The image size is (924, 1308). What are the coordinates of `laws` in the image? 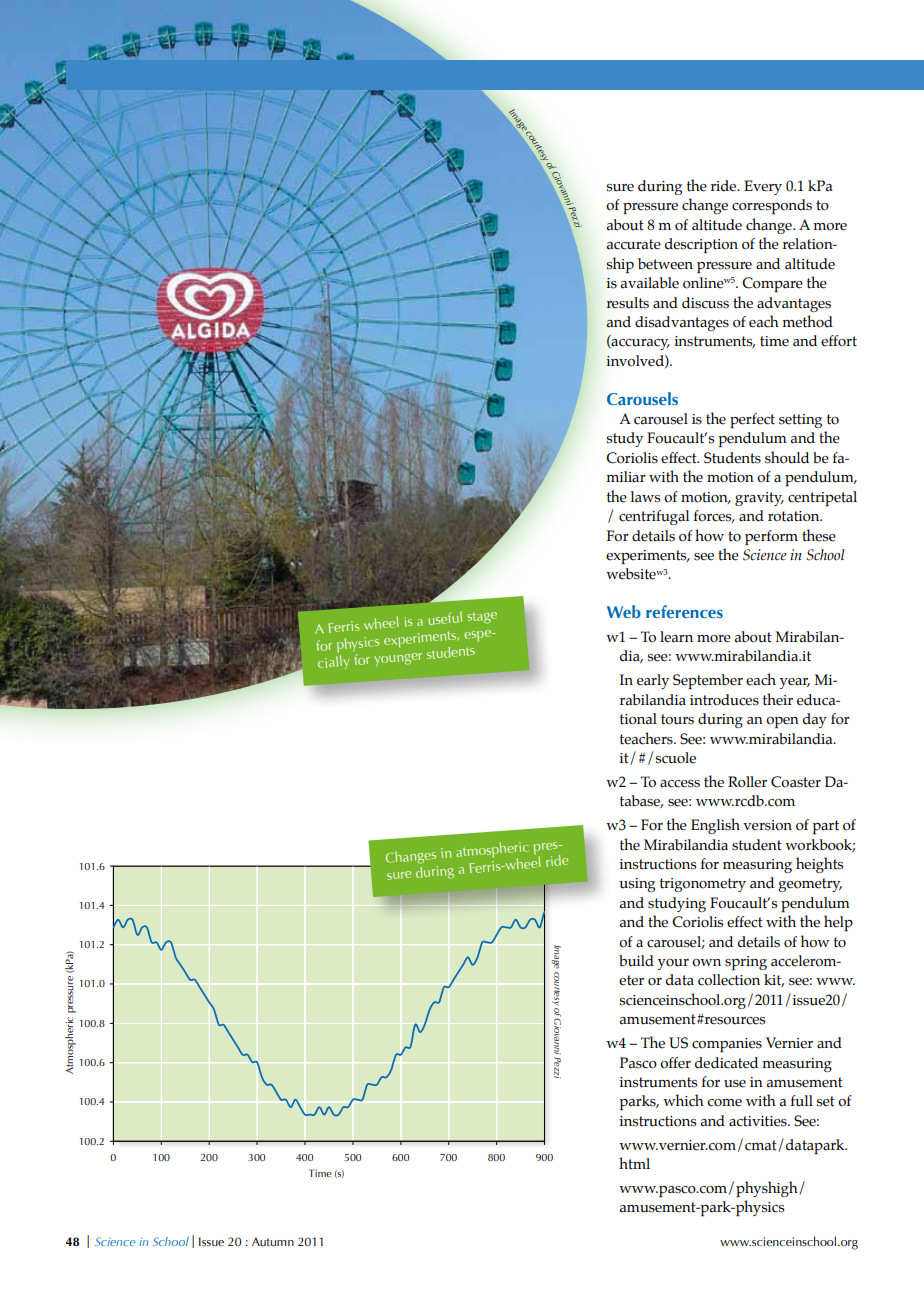 It's located at (645, 497).
